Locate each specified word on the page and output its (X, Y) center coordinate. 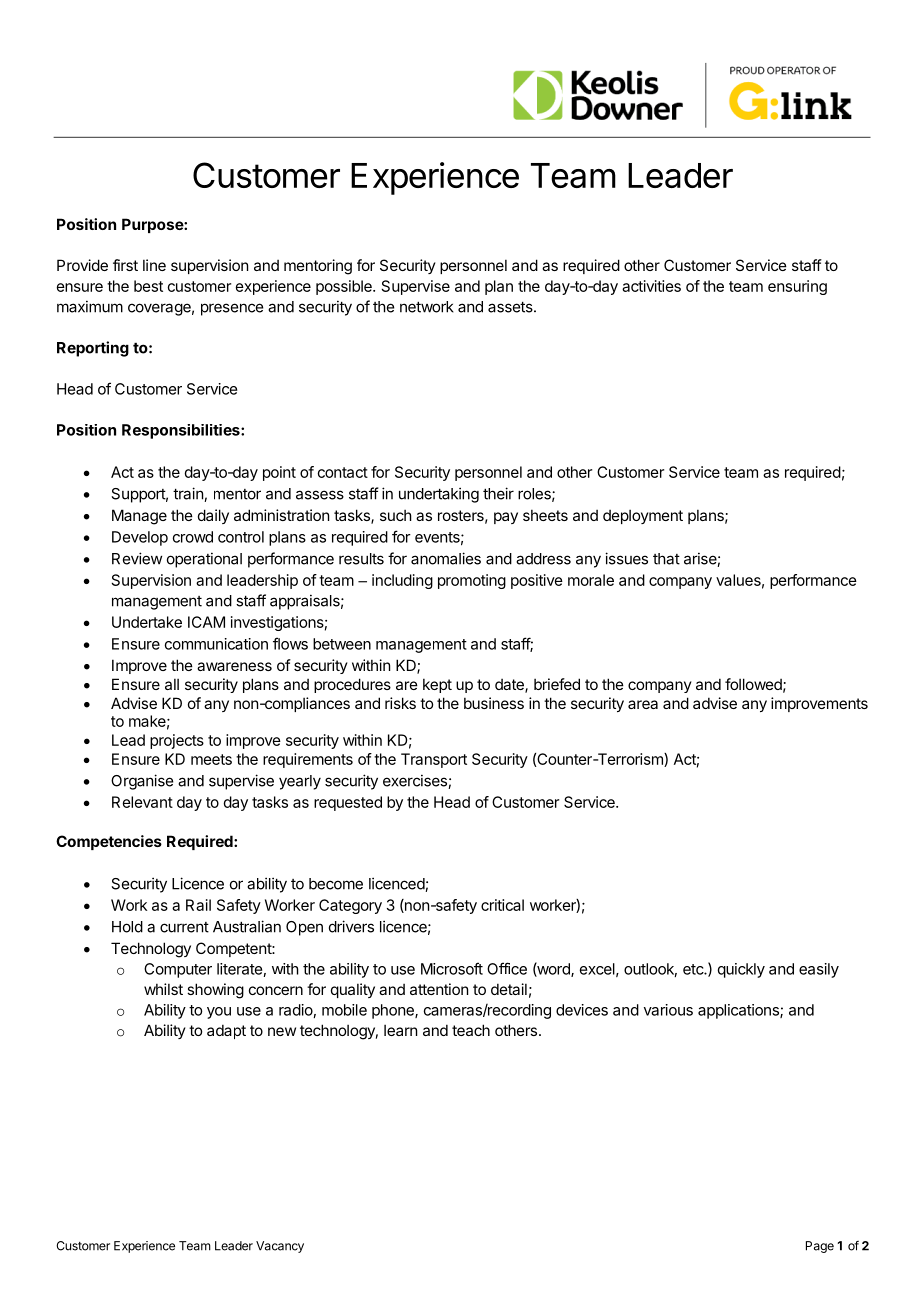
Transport (434, 760)
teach (471, 1030)
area (643, 704)
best (148, 286)
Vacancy (280, 1247)
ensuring (797, 287)
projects (177, 741)
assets (511, 307)
